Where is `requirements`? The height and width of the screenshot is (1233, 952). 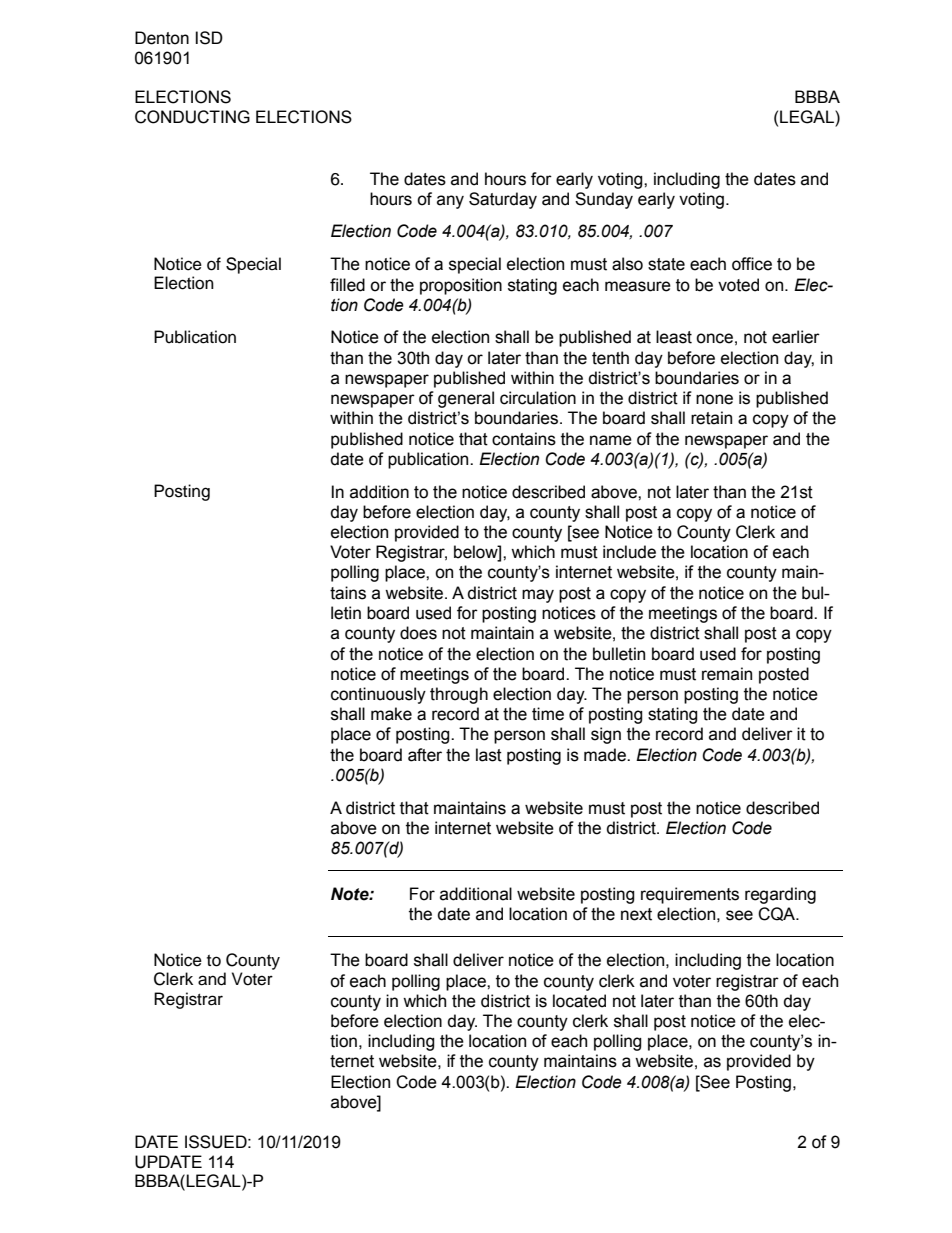 requirements is located at coordinates (690, 895).
